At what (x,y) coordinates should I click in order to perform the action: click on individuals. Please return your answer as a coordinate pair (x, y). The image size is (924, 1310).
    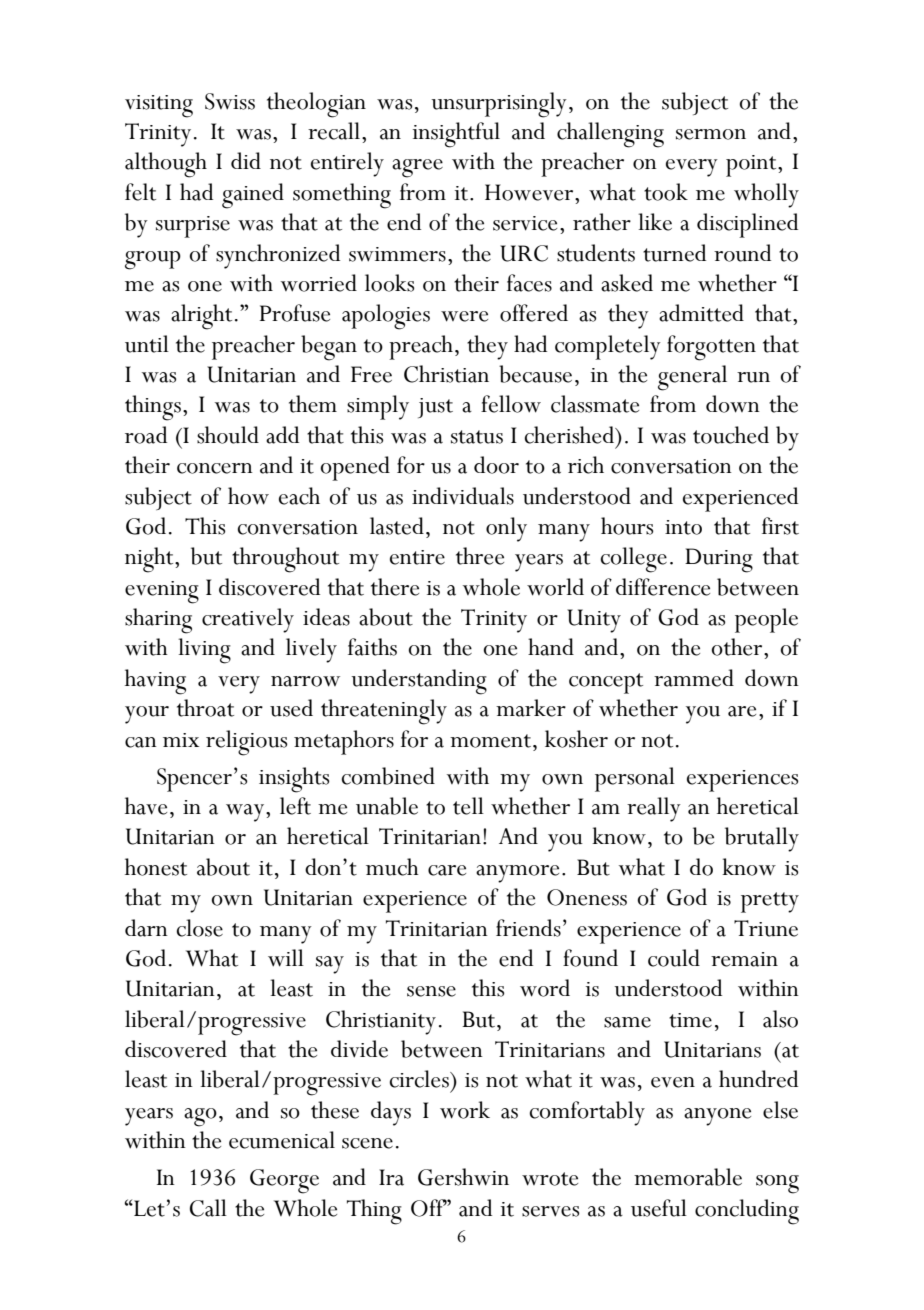
    Looking at the image, I should click on (463, 496).
